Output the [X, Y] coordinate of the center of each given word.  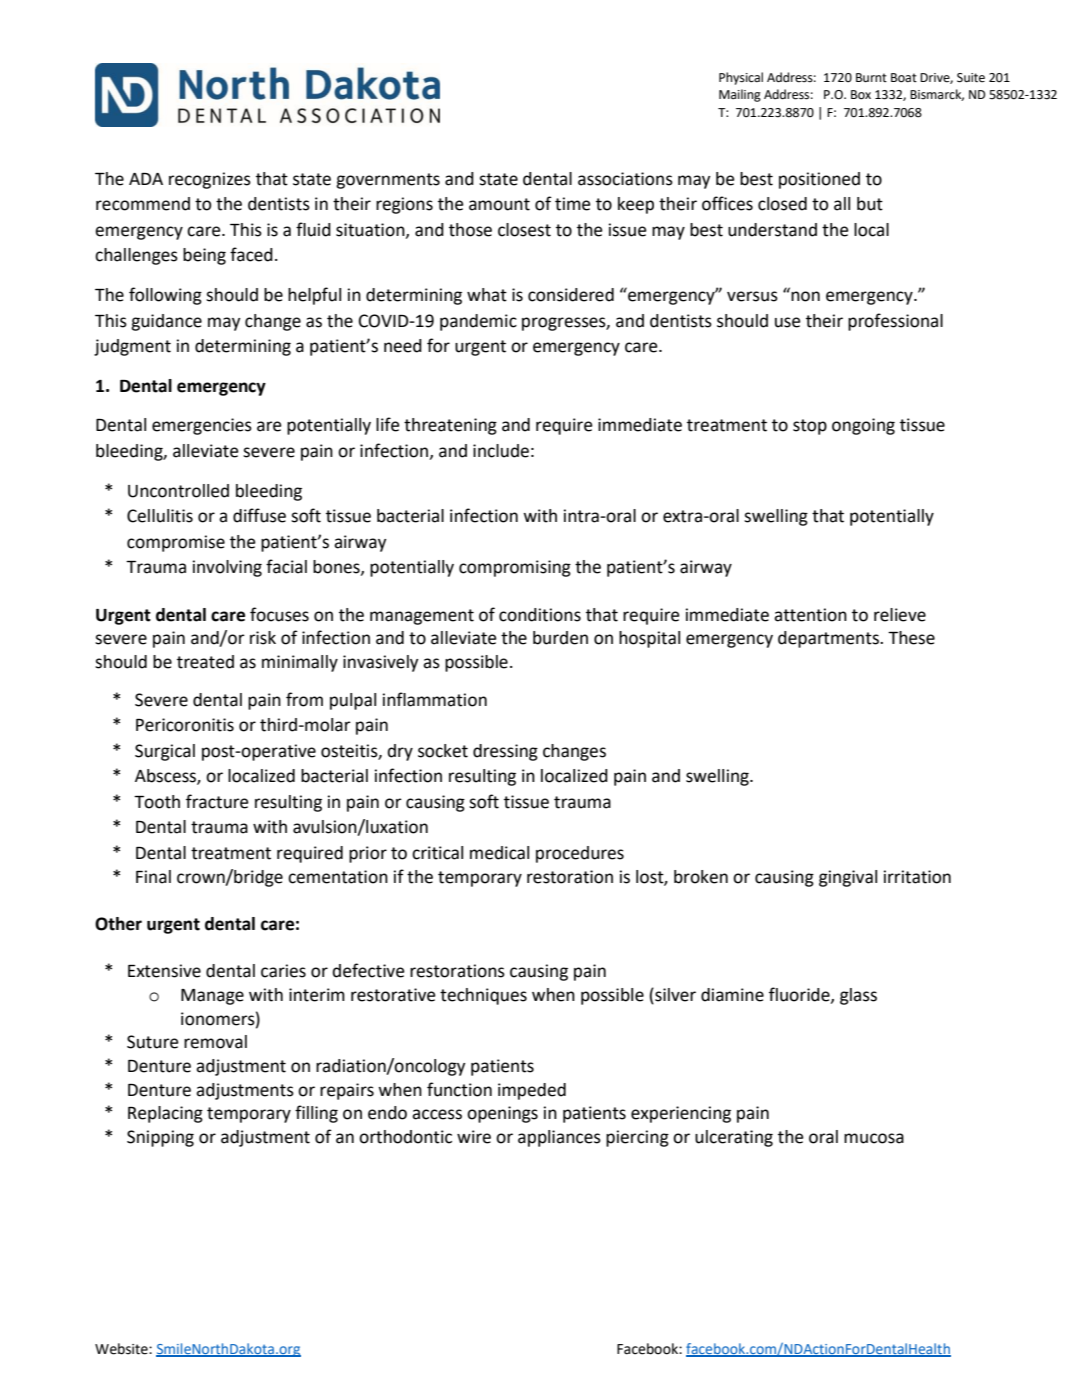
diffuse [259, 515]
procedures [580, 854]
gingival [848, 878]
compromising [515, 568]
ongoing [863, 426]
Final [153, 877]
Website [122, 1349]
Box [861, 95]
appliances [559, 1138]
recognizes [210, 180]
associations [625, 179]
